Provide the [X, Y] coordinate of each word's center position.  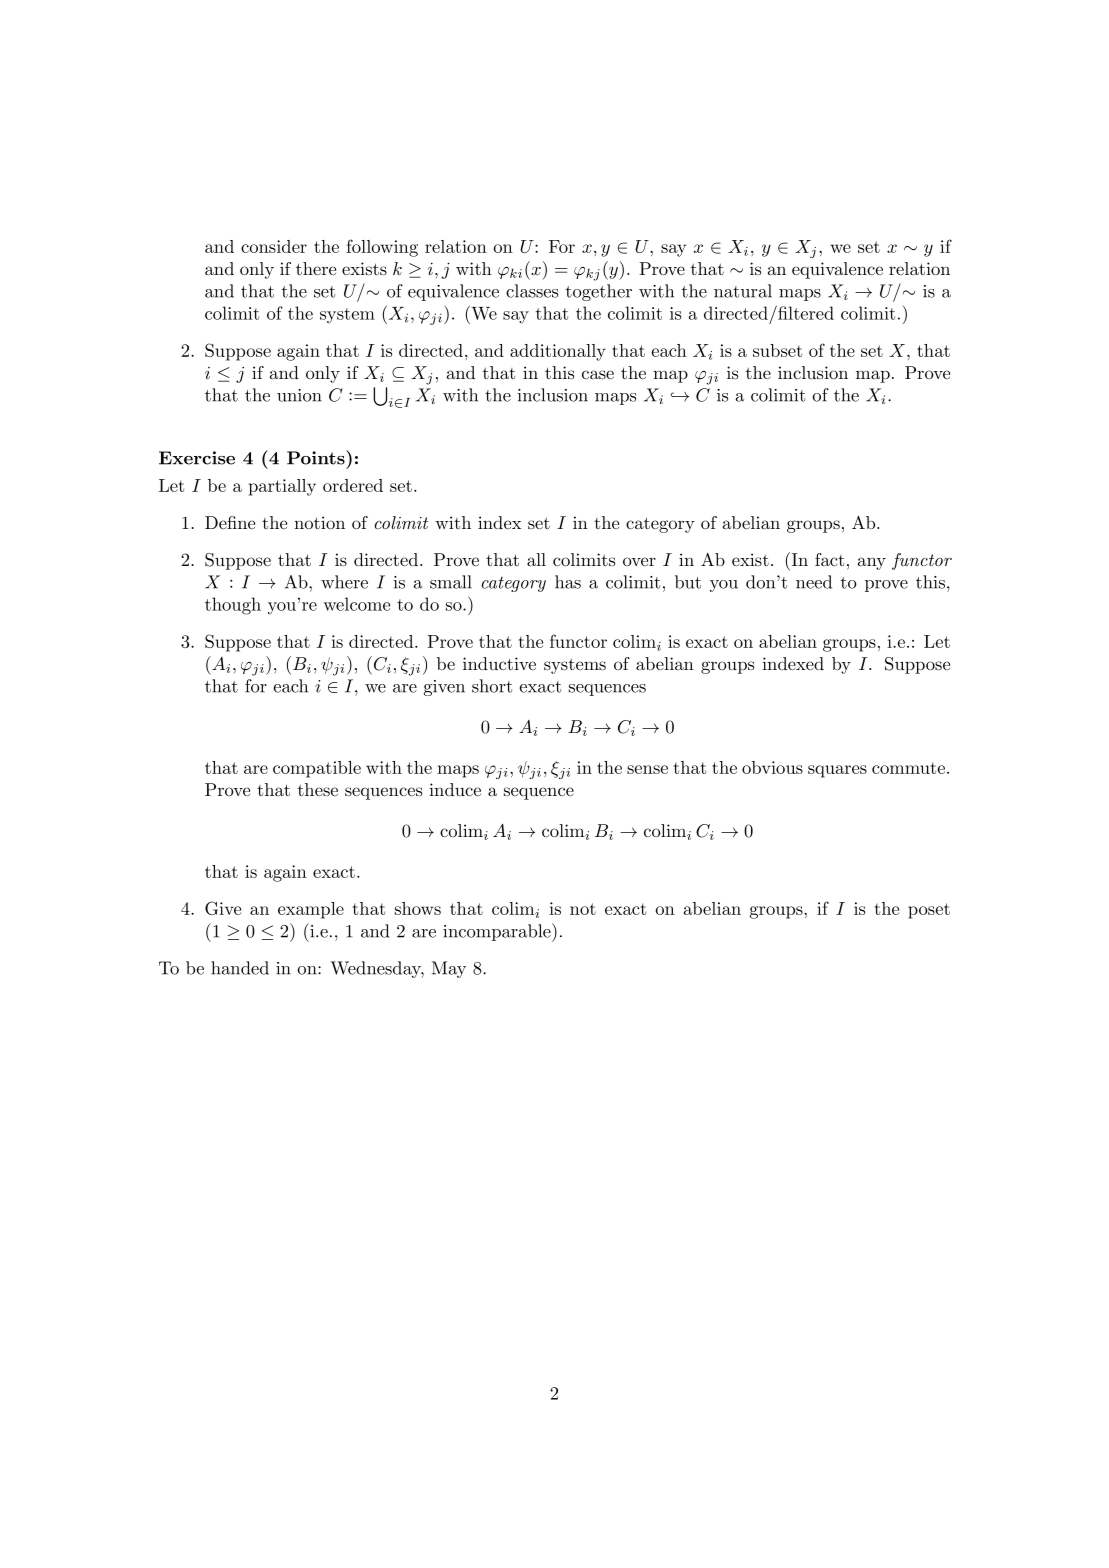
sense [647, 769]
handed [240, 968]
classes [532, 291]
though [233, 606]
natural [743, 291]
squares [837, 771]
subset [777, 350]
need [814, 582]
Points [317, 457]
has [568, 582]
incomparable [498, 932]
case [598, 374]
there [316, 268]
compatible [317, 769]
